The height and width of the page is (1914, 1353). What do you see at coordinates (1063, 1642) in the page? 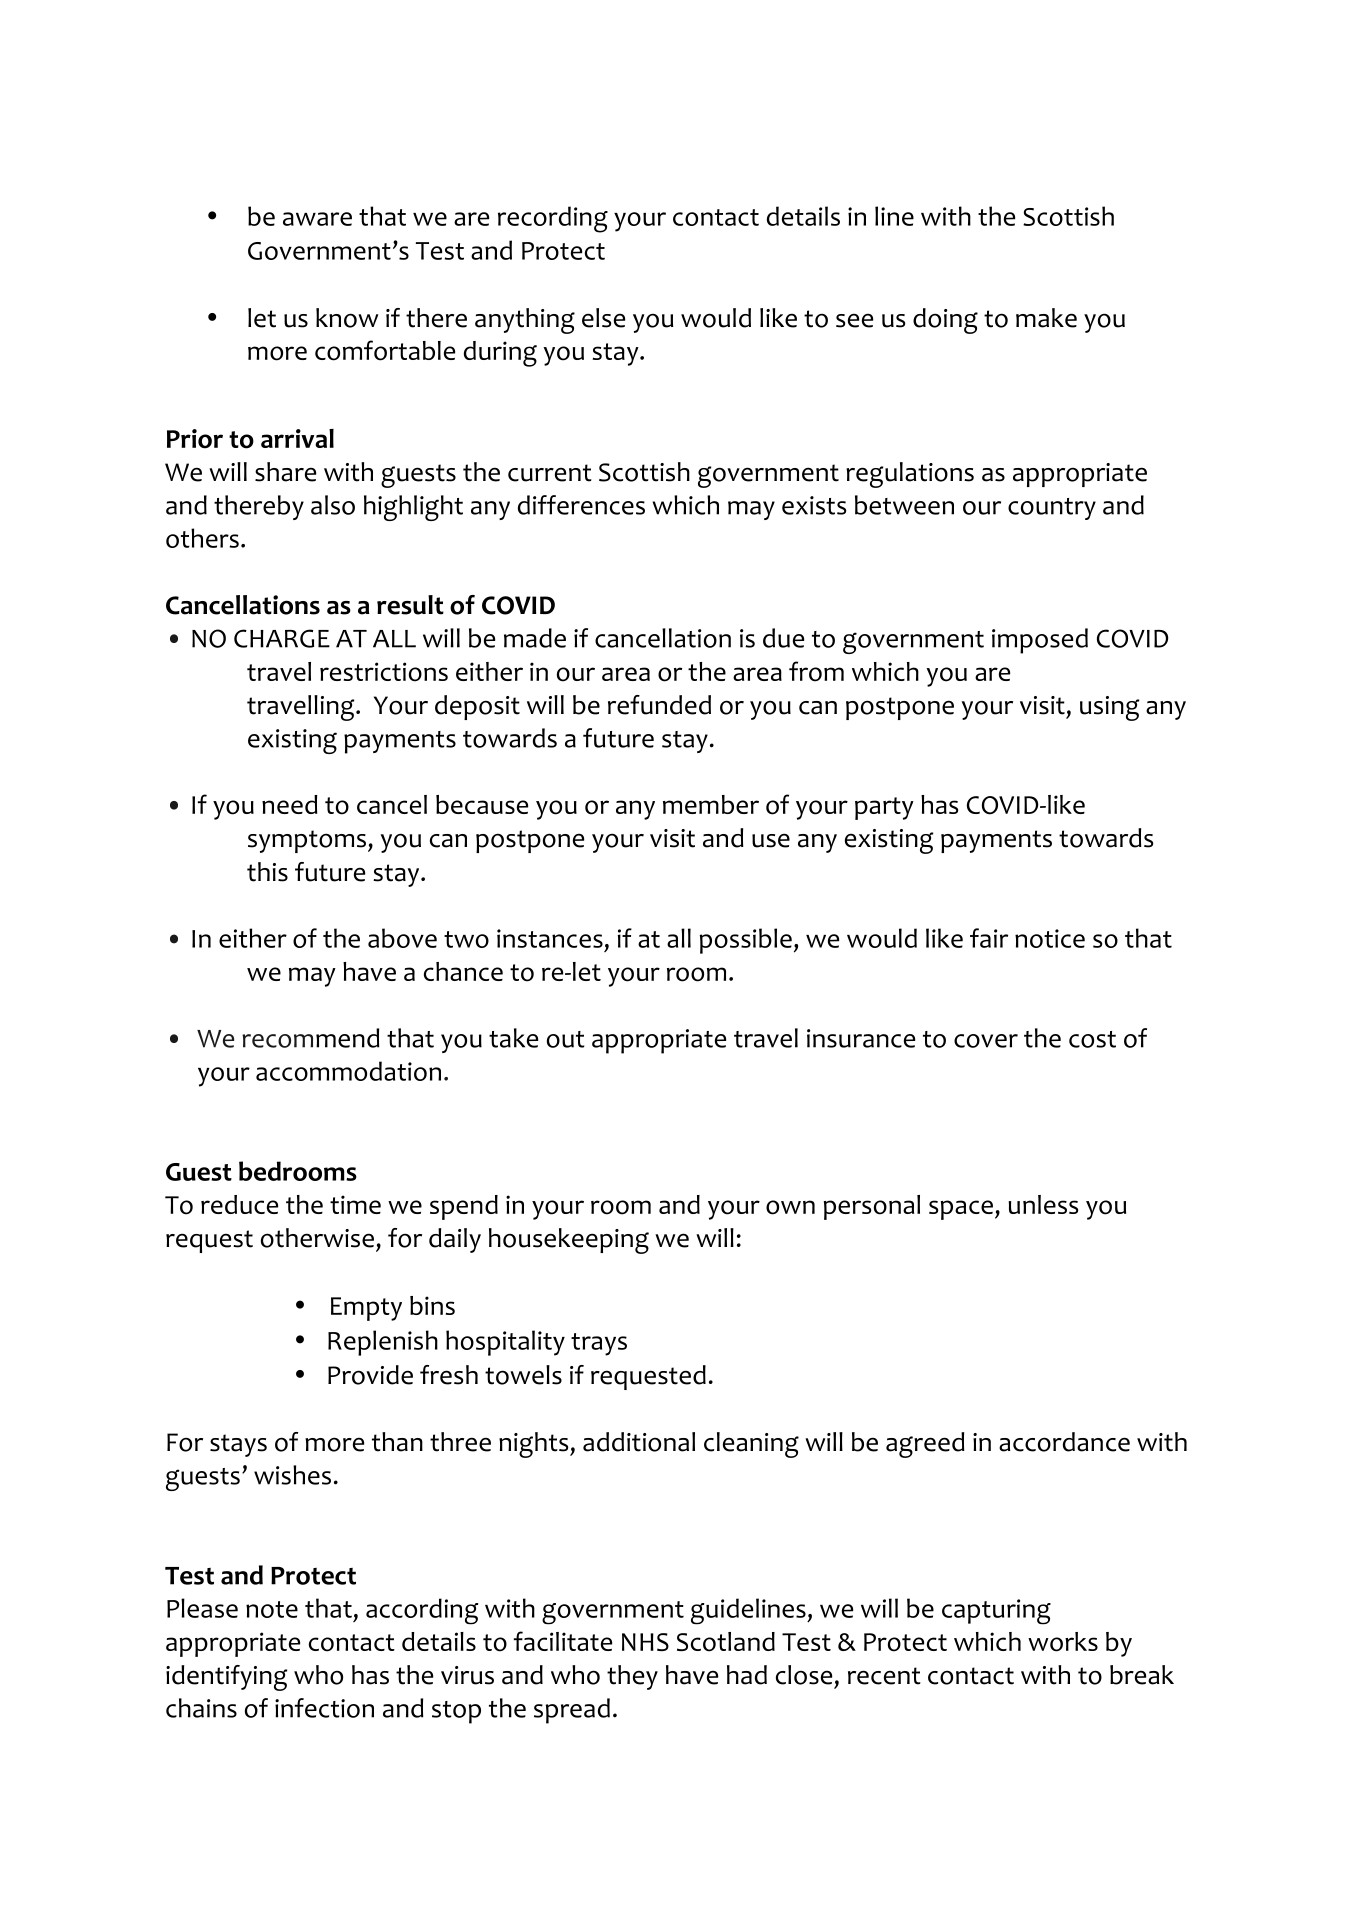
I see `works` at bounding box center [1063, 1642].
